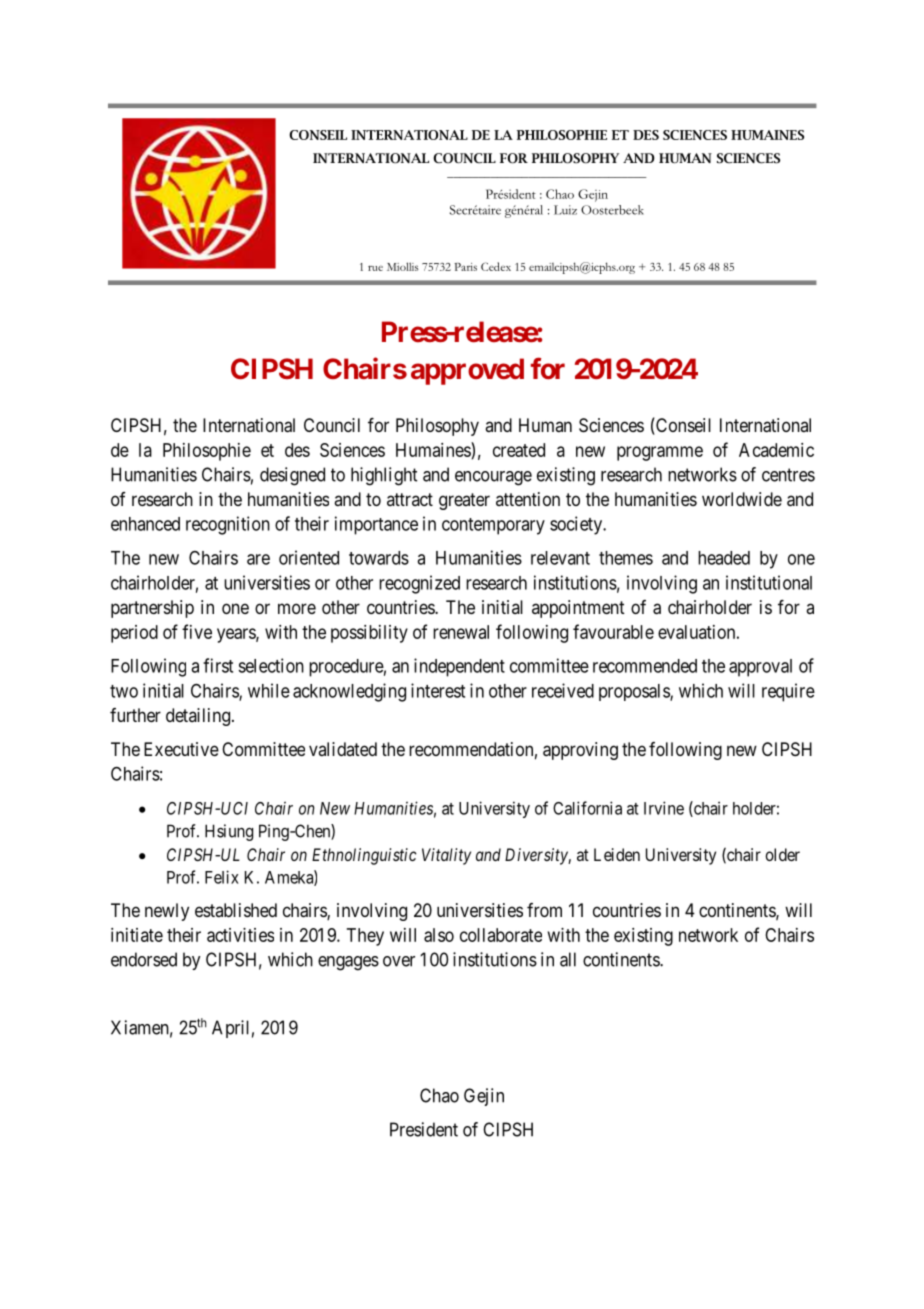  I want to click on also, so click(439, 935).
